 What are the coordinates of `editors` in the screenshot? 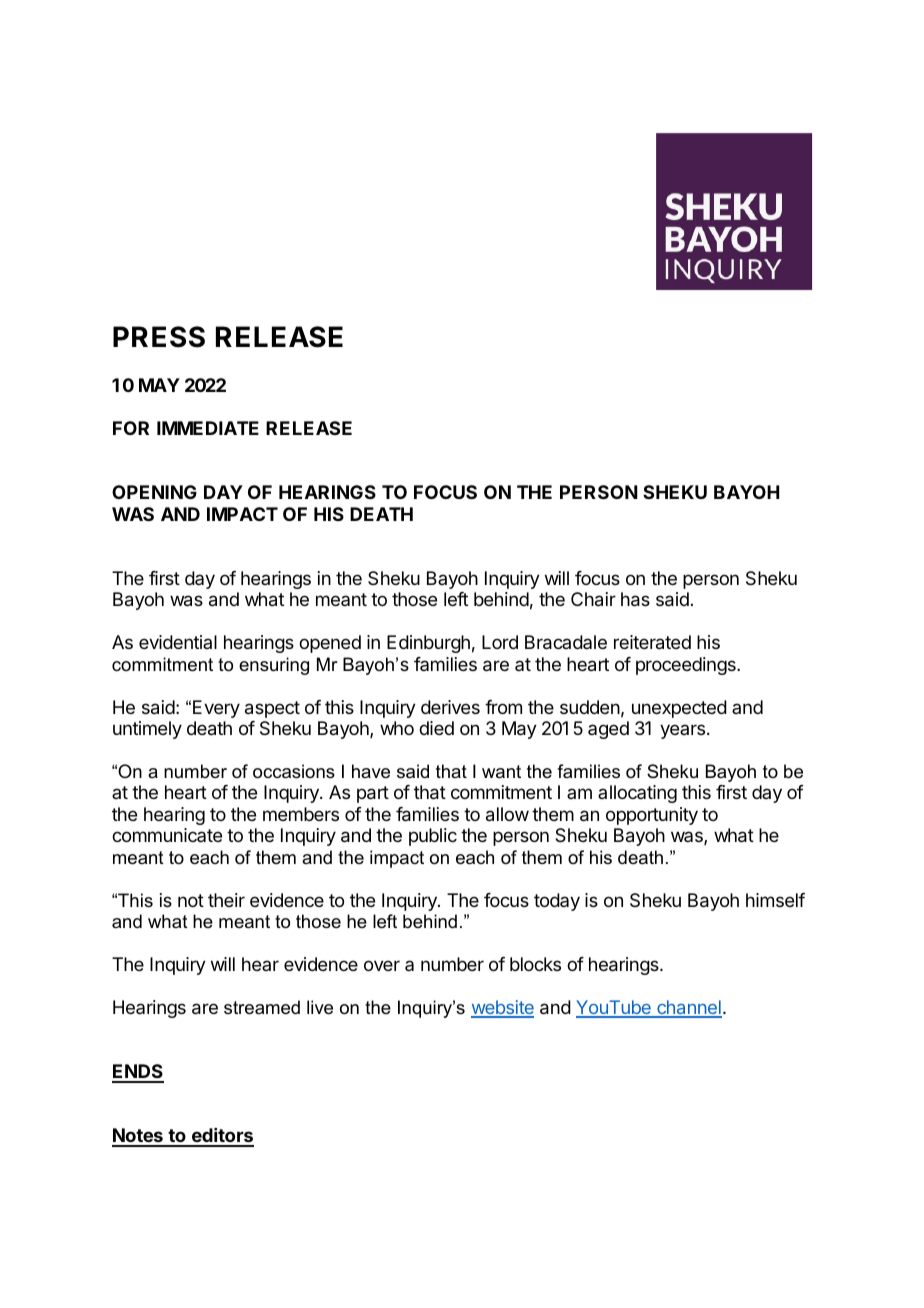 It's located at (221, 1137).
